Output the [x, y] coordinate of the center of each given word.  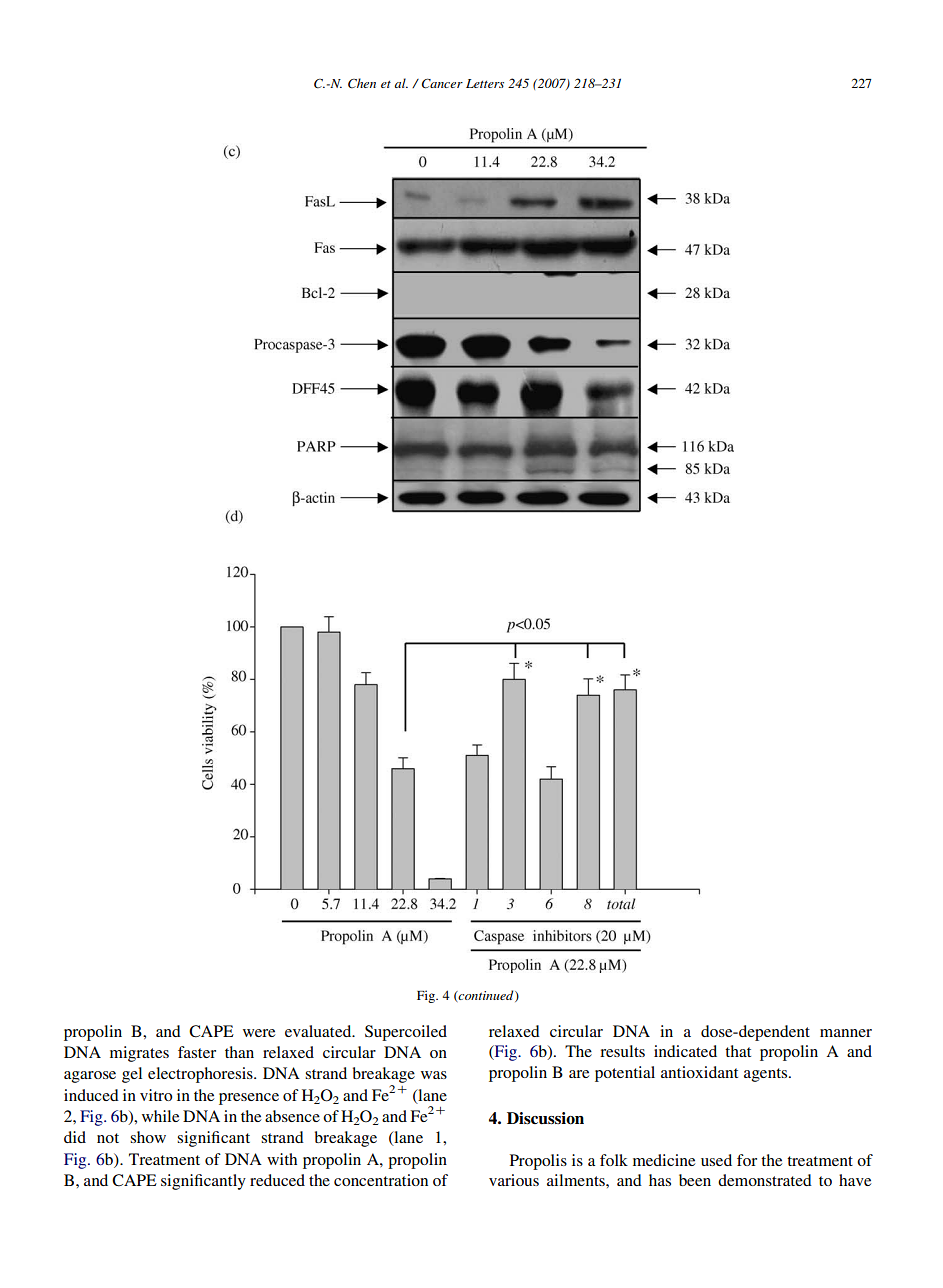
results [622, 1051]
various [514, 1180]
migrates [139, 1054]
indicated [685, 1051]
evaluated [319, 1031]
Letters [485, 83]
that [738, 1051]
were [259, 1033]
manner [846, 1033]
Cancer [442, 83]
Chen [362, 83]
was [434, 1075]
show [148, 1137]
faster [197, 1052]
